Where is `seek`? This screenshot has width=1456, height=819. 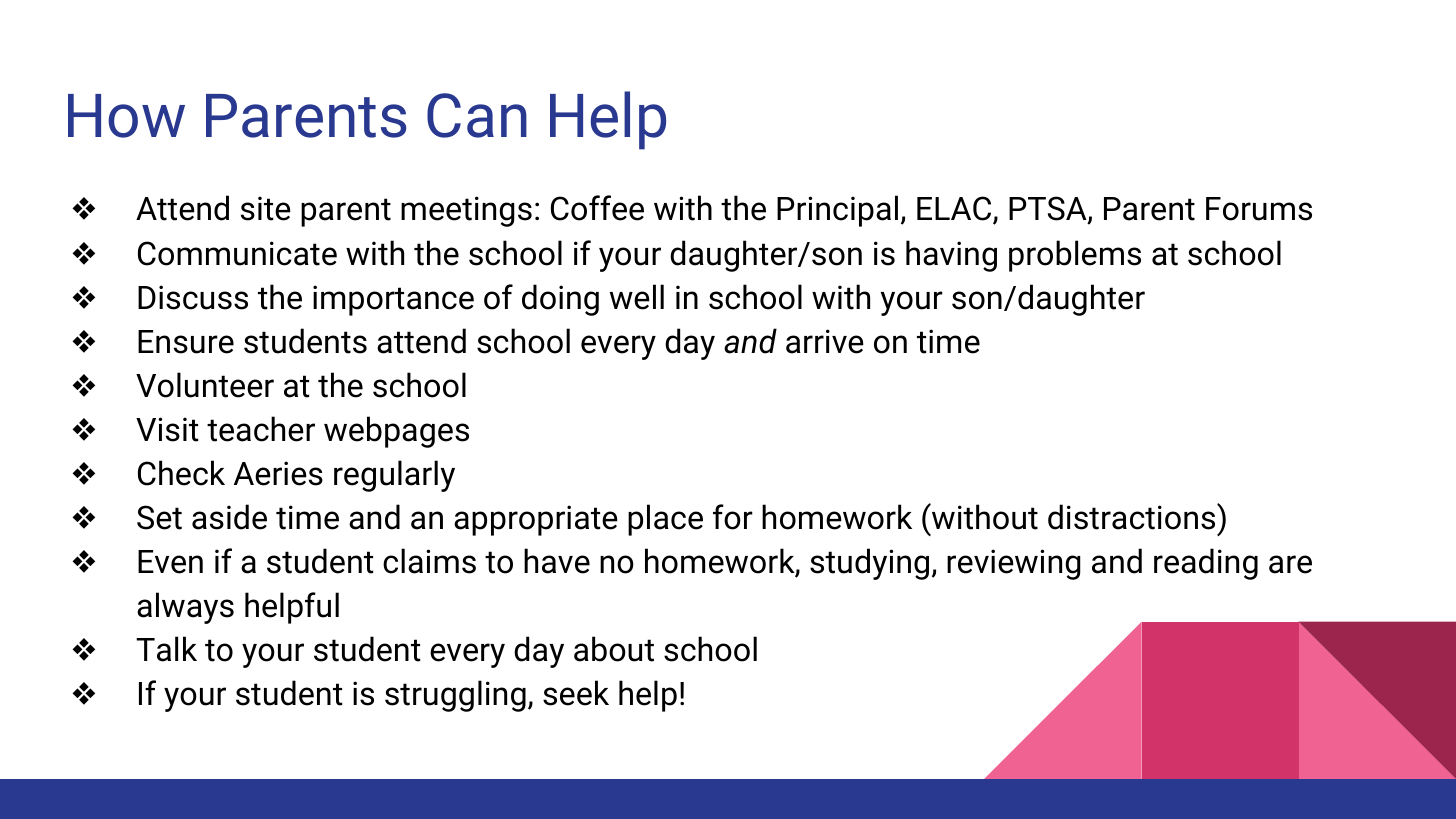 seek is located at coordinates (576, 693).
